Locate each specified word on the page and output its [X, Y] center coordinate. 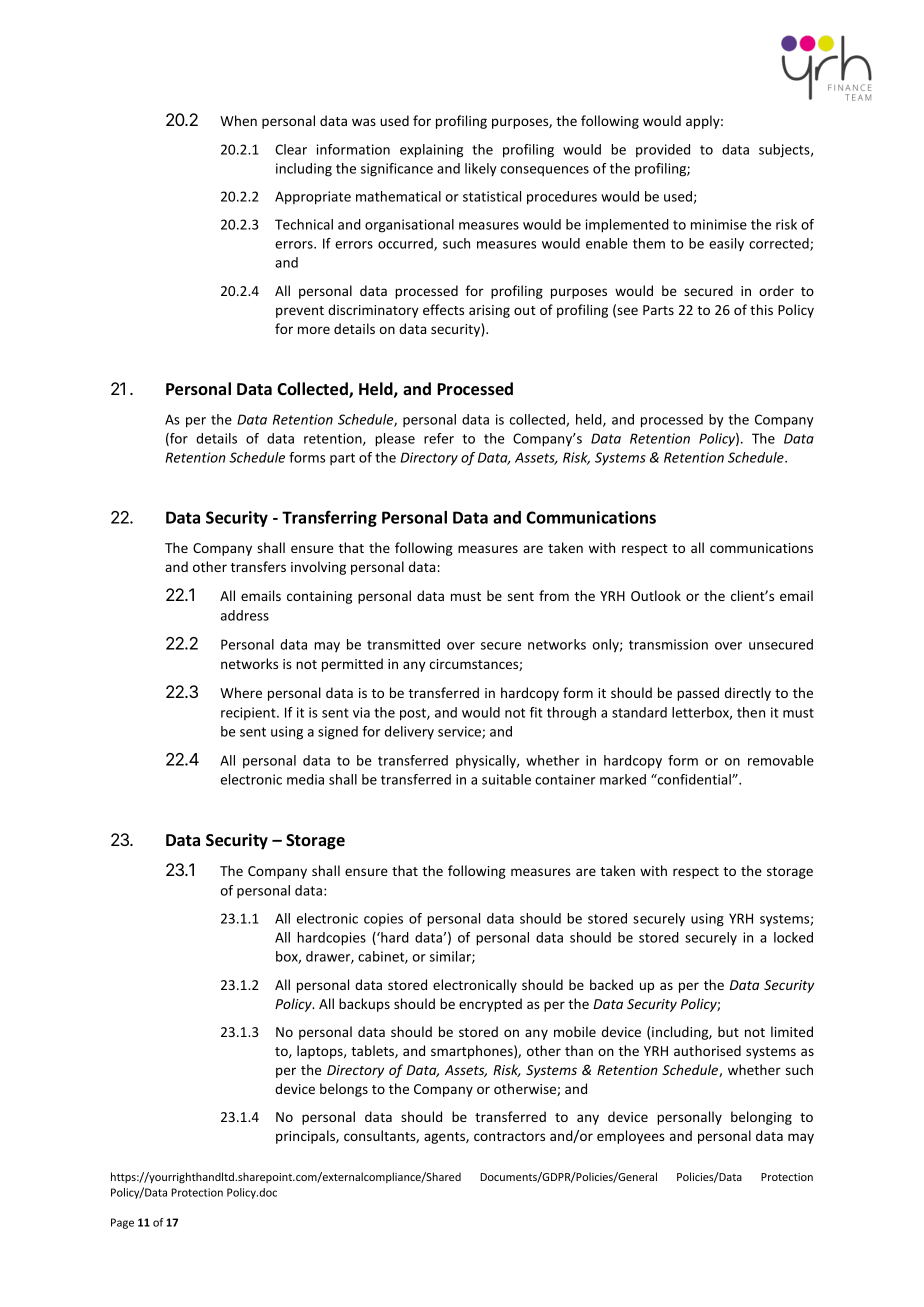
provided [663, 150]
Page [122, 1223]
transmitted [403, 644]
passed [698, 694]
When [238, 120]
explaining [431, 151]
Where [241, 692]
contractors [509, 1136]
